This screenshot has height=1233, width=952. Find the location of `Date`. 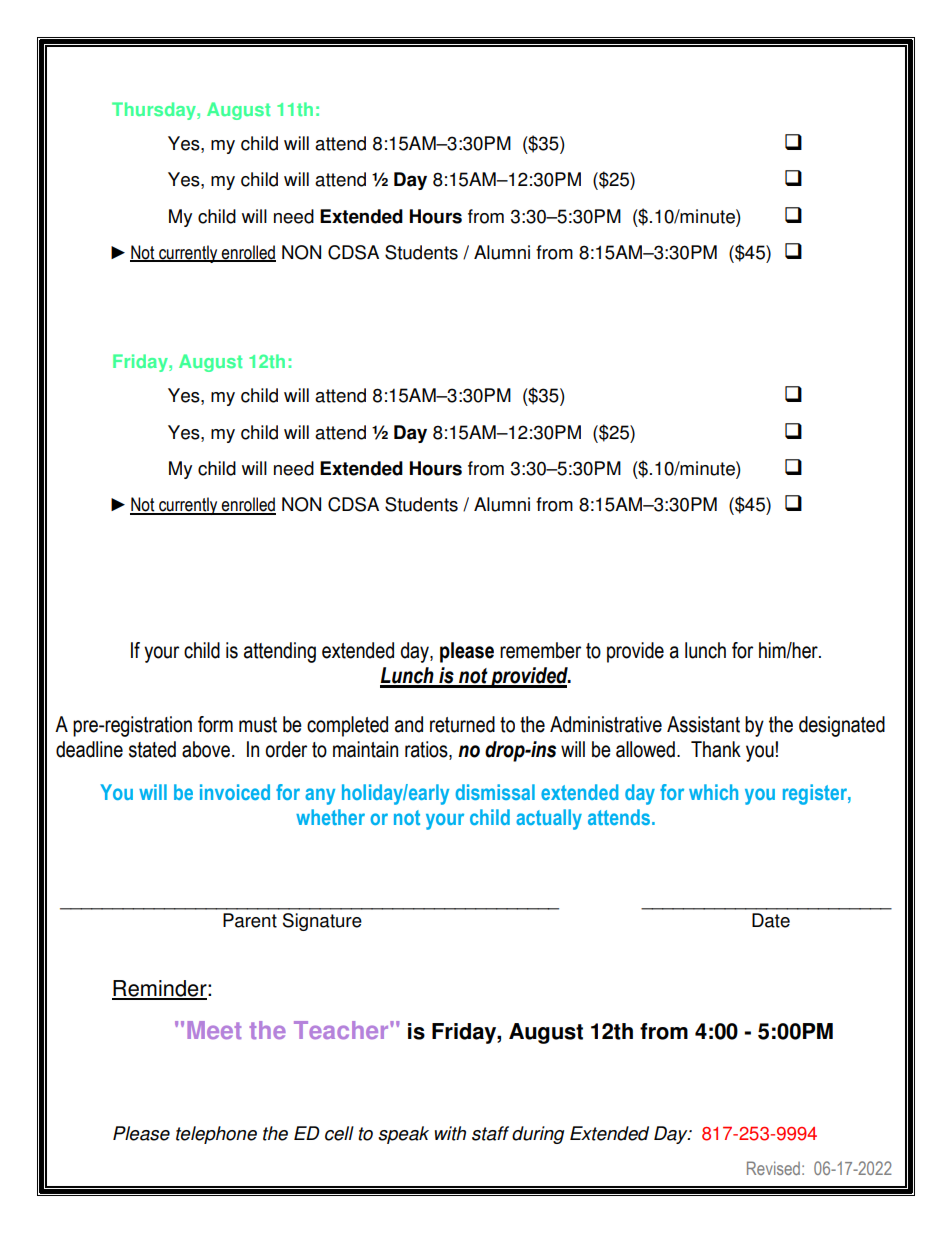

Date is located at coordinates (771, 920).
